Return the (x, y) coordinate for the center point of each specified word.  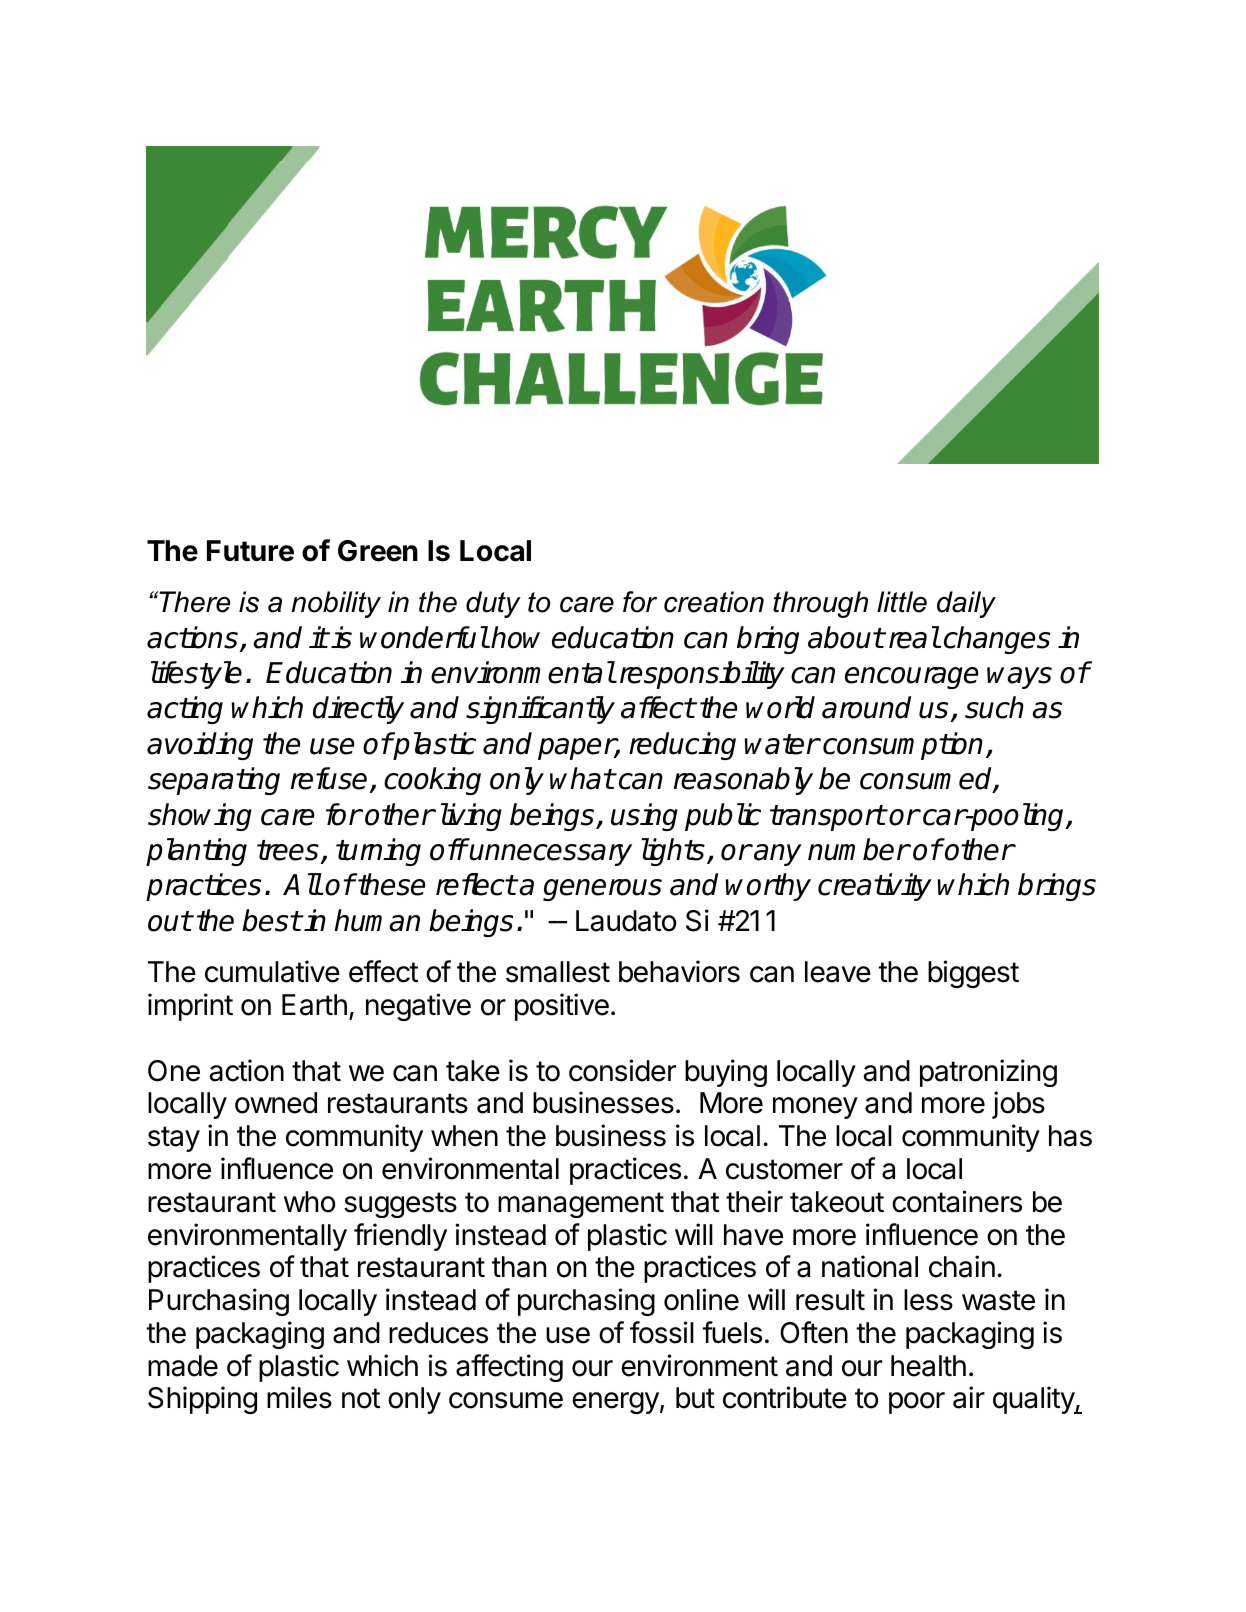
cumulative (272, 971)
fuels (732, 1332)
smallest (558, 972)
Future (250, 551)
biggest (973, 974)
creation (714, 602)
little (902, 602)
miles (299, 1397)
